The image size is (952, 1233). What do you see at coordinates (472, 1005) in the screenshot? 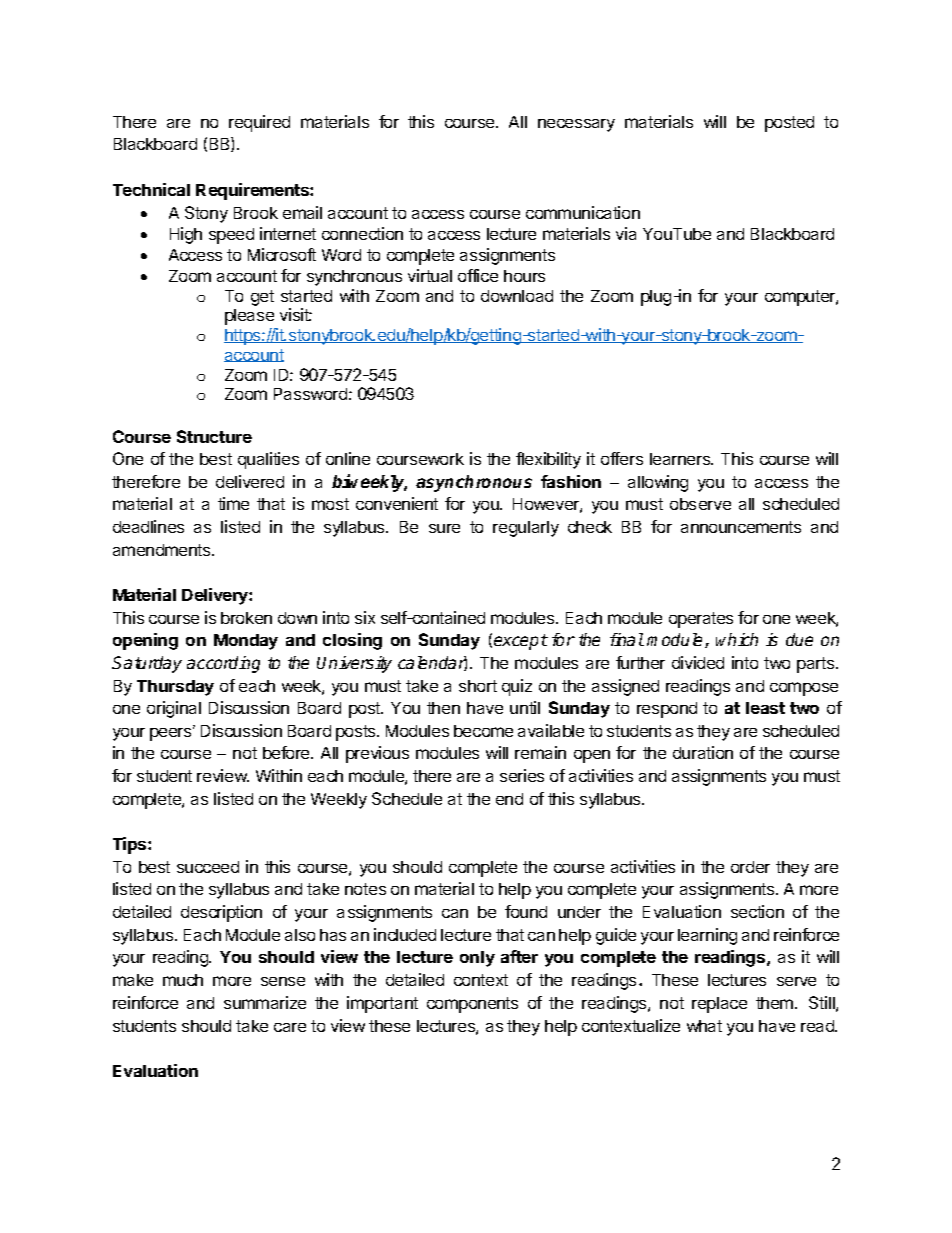
I see `components` at bounding box center [472, 1005].
